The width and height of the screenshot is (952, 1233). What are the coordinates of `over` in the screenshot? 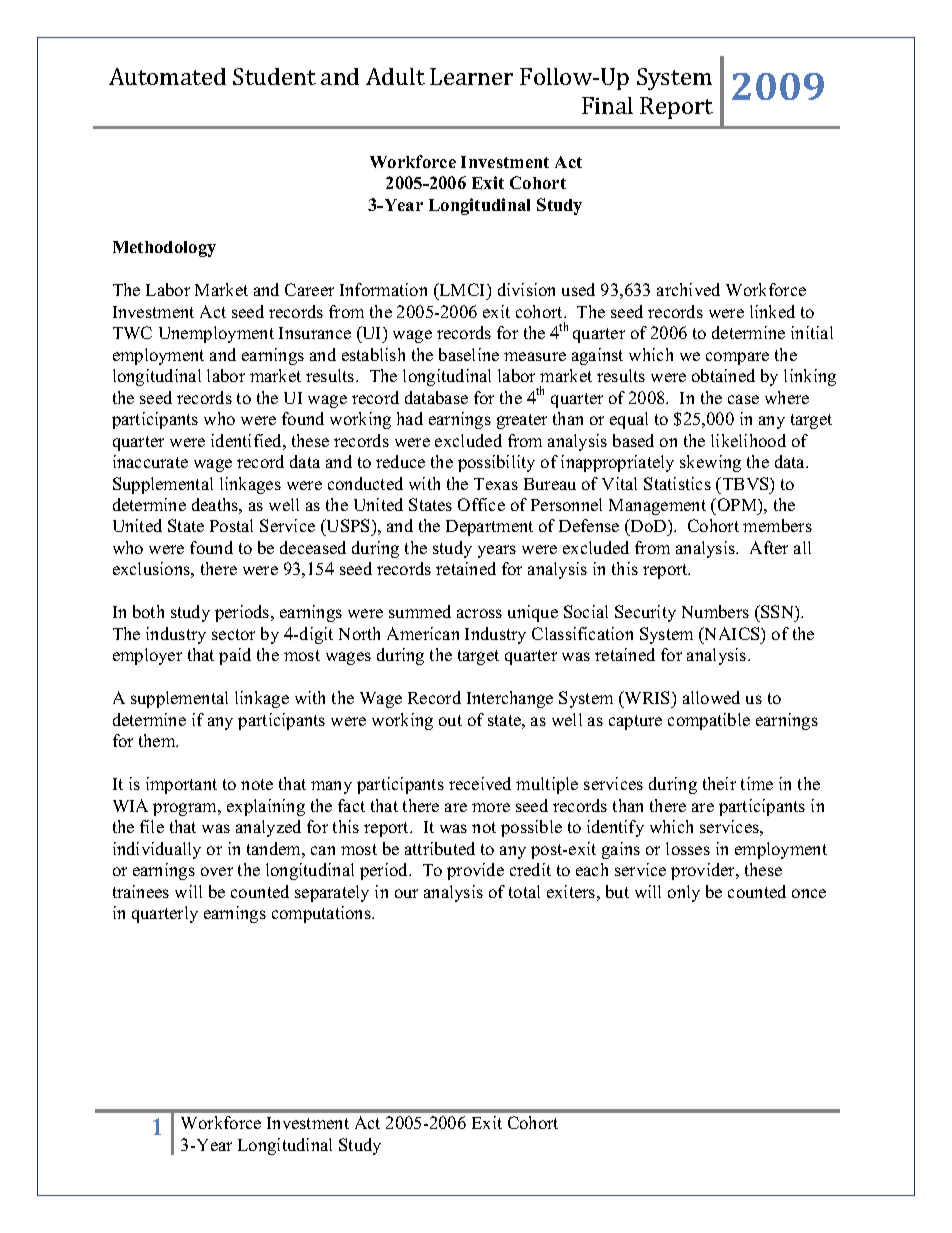 It's located at (217, 871).
